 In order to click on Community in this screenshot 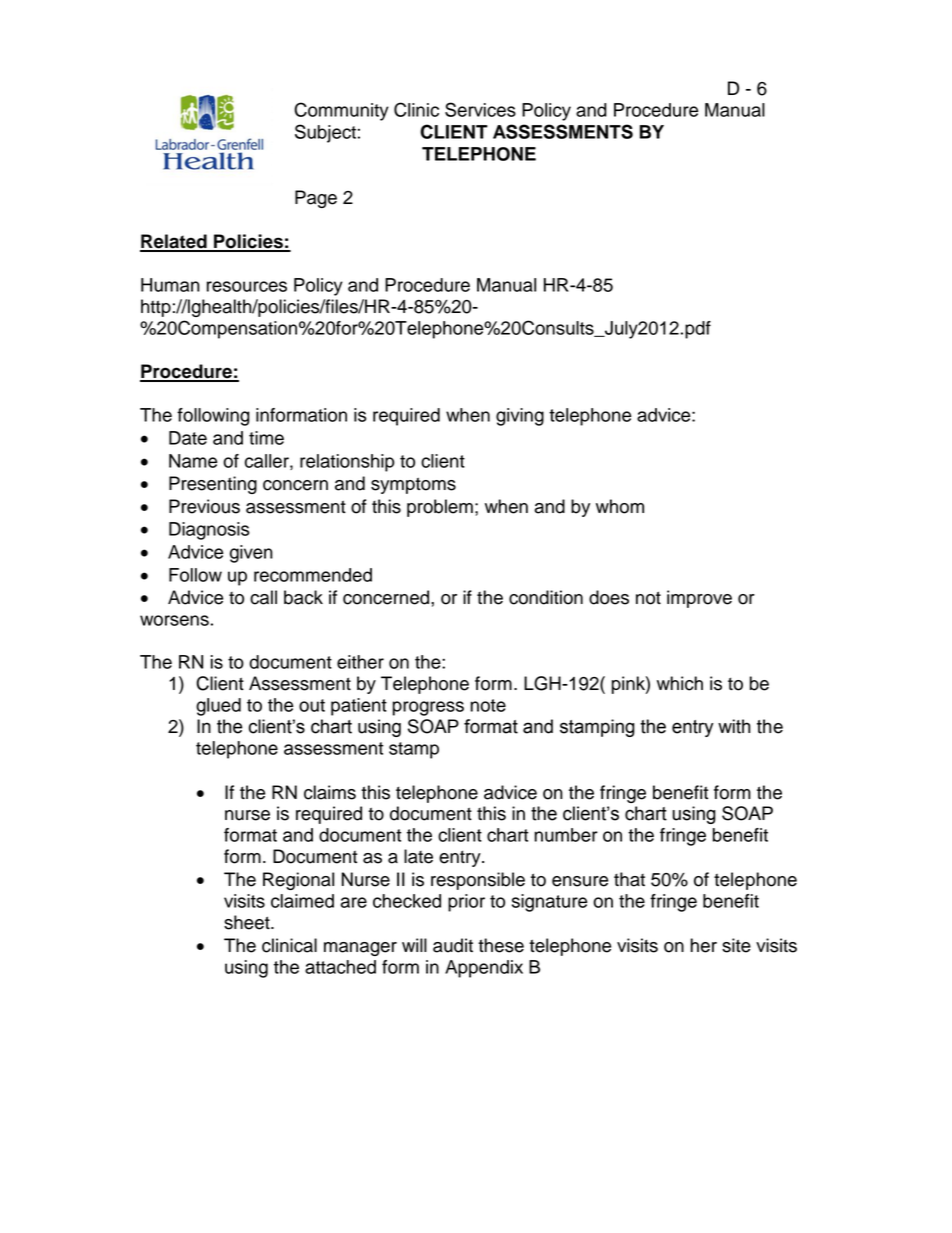, I will do `click(341, 111)`.
